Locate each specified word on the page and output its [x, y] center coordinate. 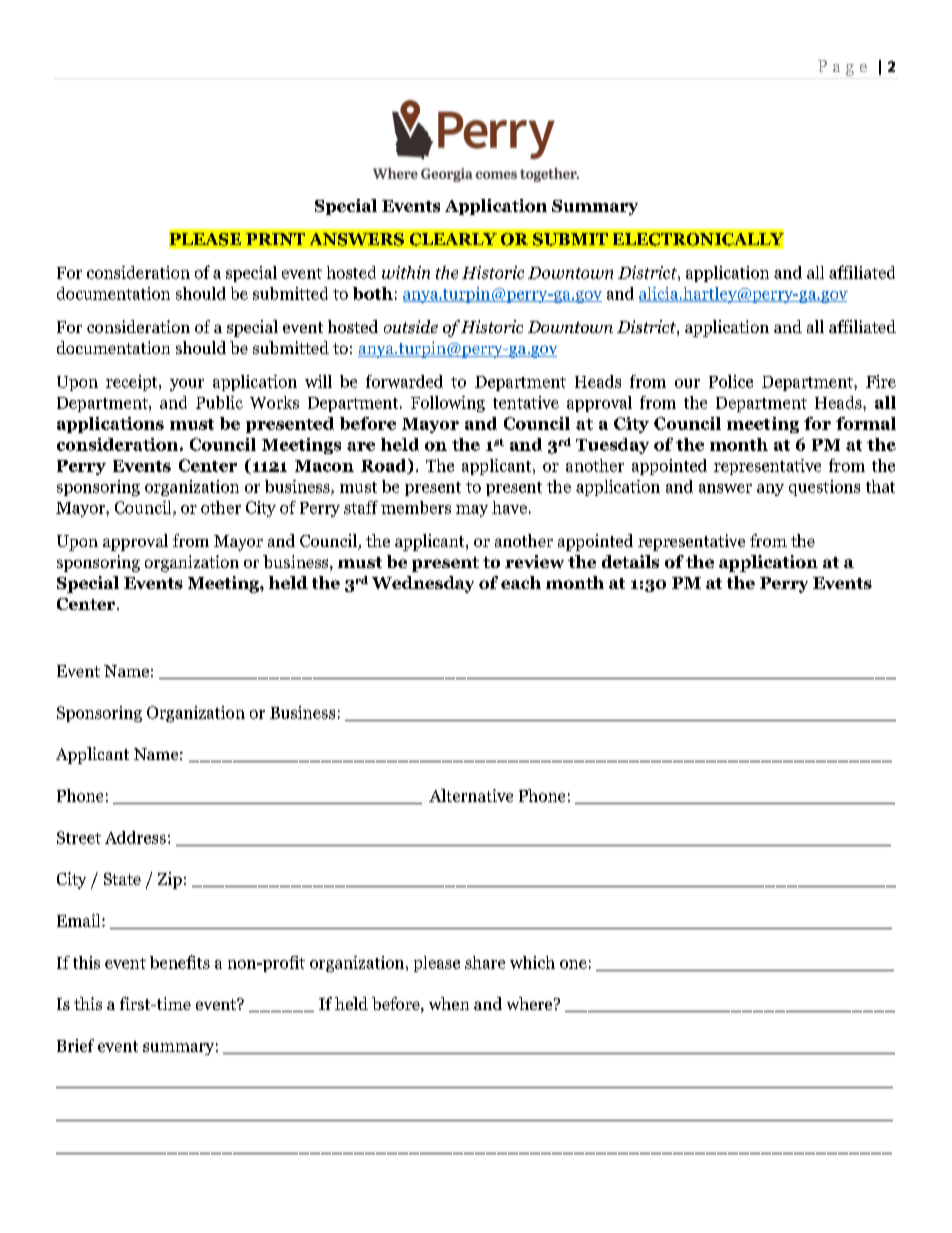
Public [219, 402]
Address [135, 837]
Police [731, 381]
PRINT [275, 239]
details [630, 561]
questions [824, 488]
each [521, 582]
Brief [75, 1045]
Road [385, 466]
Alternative [471, 795]
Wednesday [423, 584]
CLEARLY [453, 239]
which [532, 962]
